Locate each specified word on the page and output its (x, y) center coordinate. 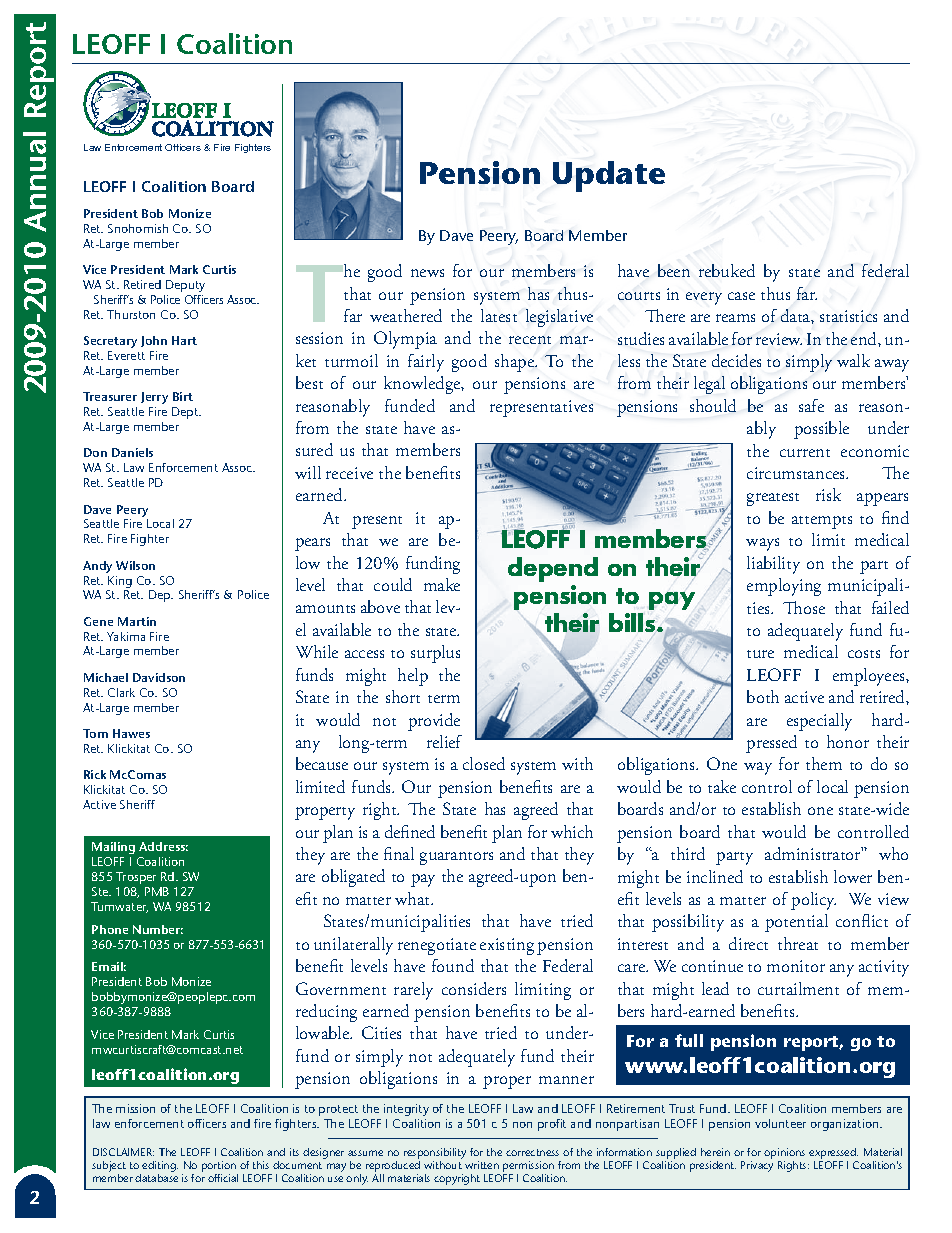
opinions (784, 1155)
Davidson (159, 677)
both (763, 696)
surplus (435, 654)
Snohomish (138, 228)
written (482, 1165)
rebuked (727, 270)
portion (220, 1168)
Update (609, 176)
